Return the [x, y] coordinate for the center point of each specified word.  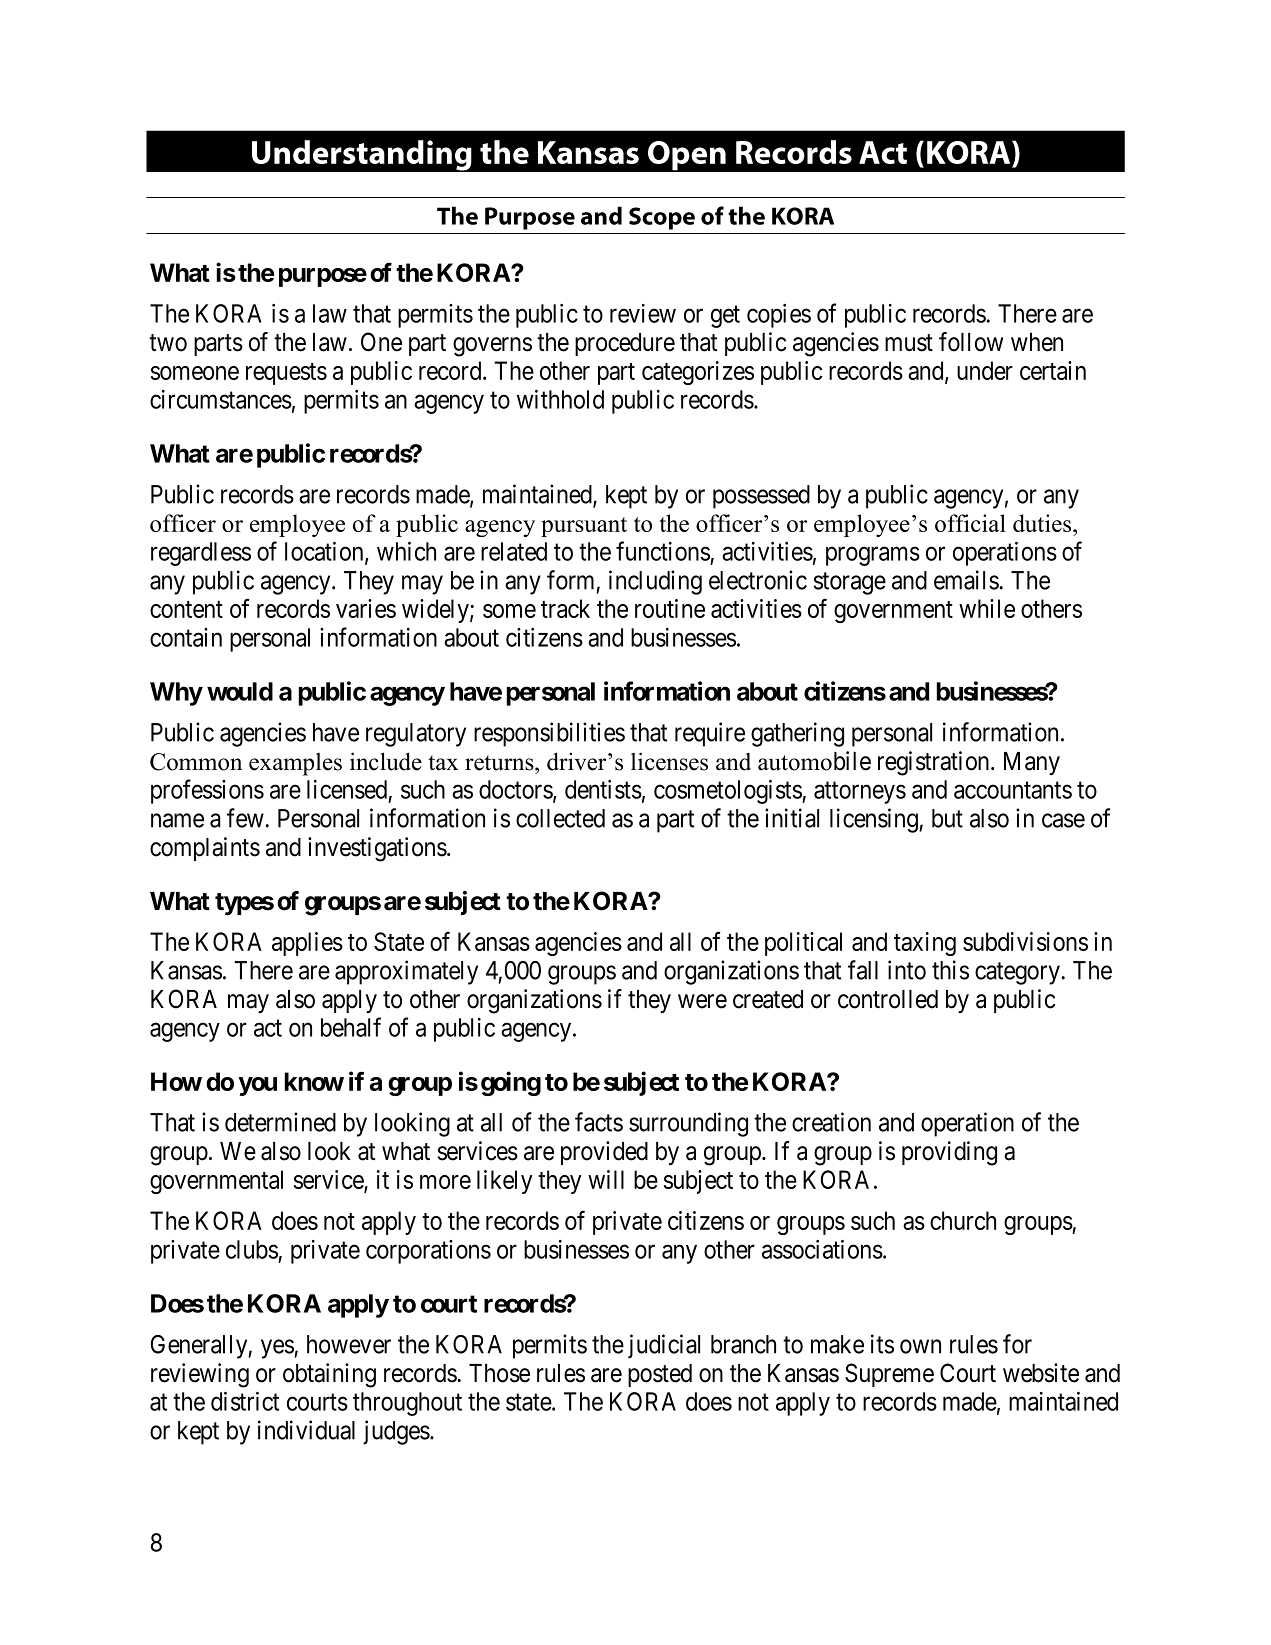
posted [660, 1375]
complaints [205, 849]
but [947, 818]
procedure [625, 344]
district [245, 1401]
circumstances [221, 399]
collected [560, 818]
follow [971, 342]
